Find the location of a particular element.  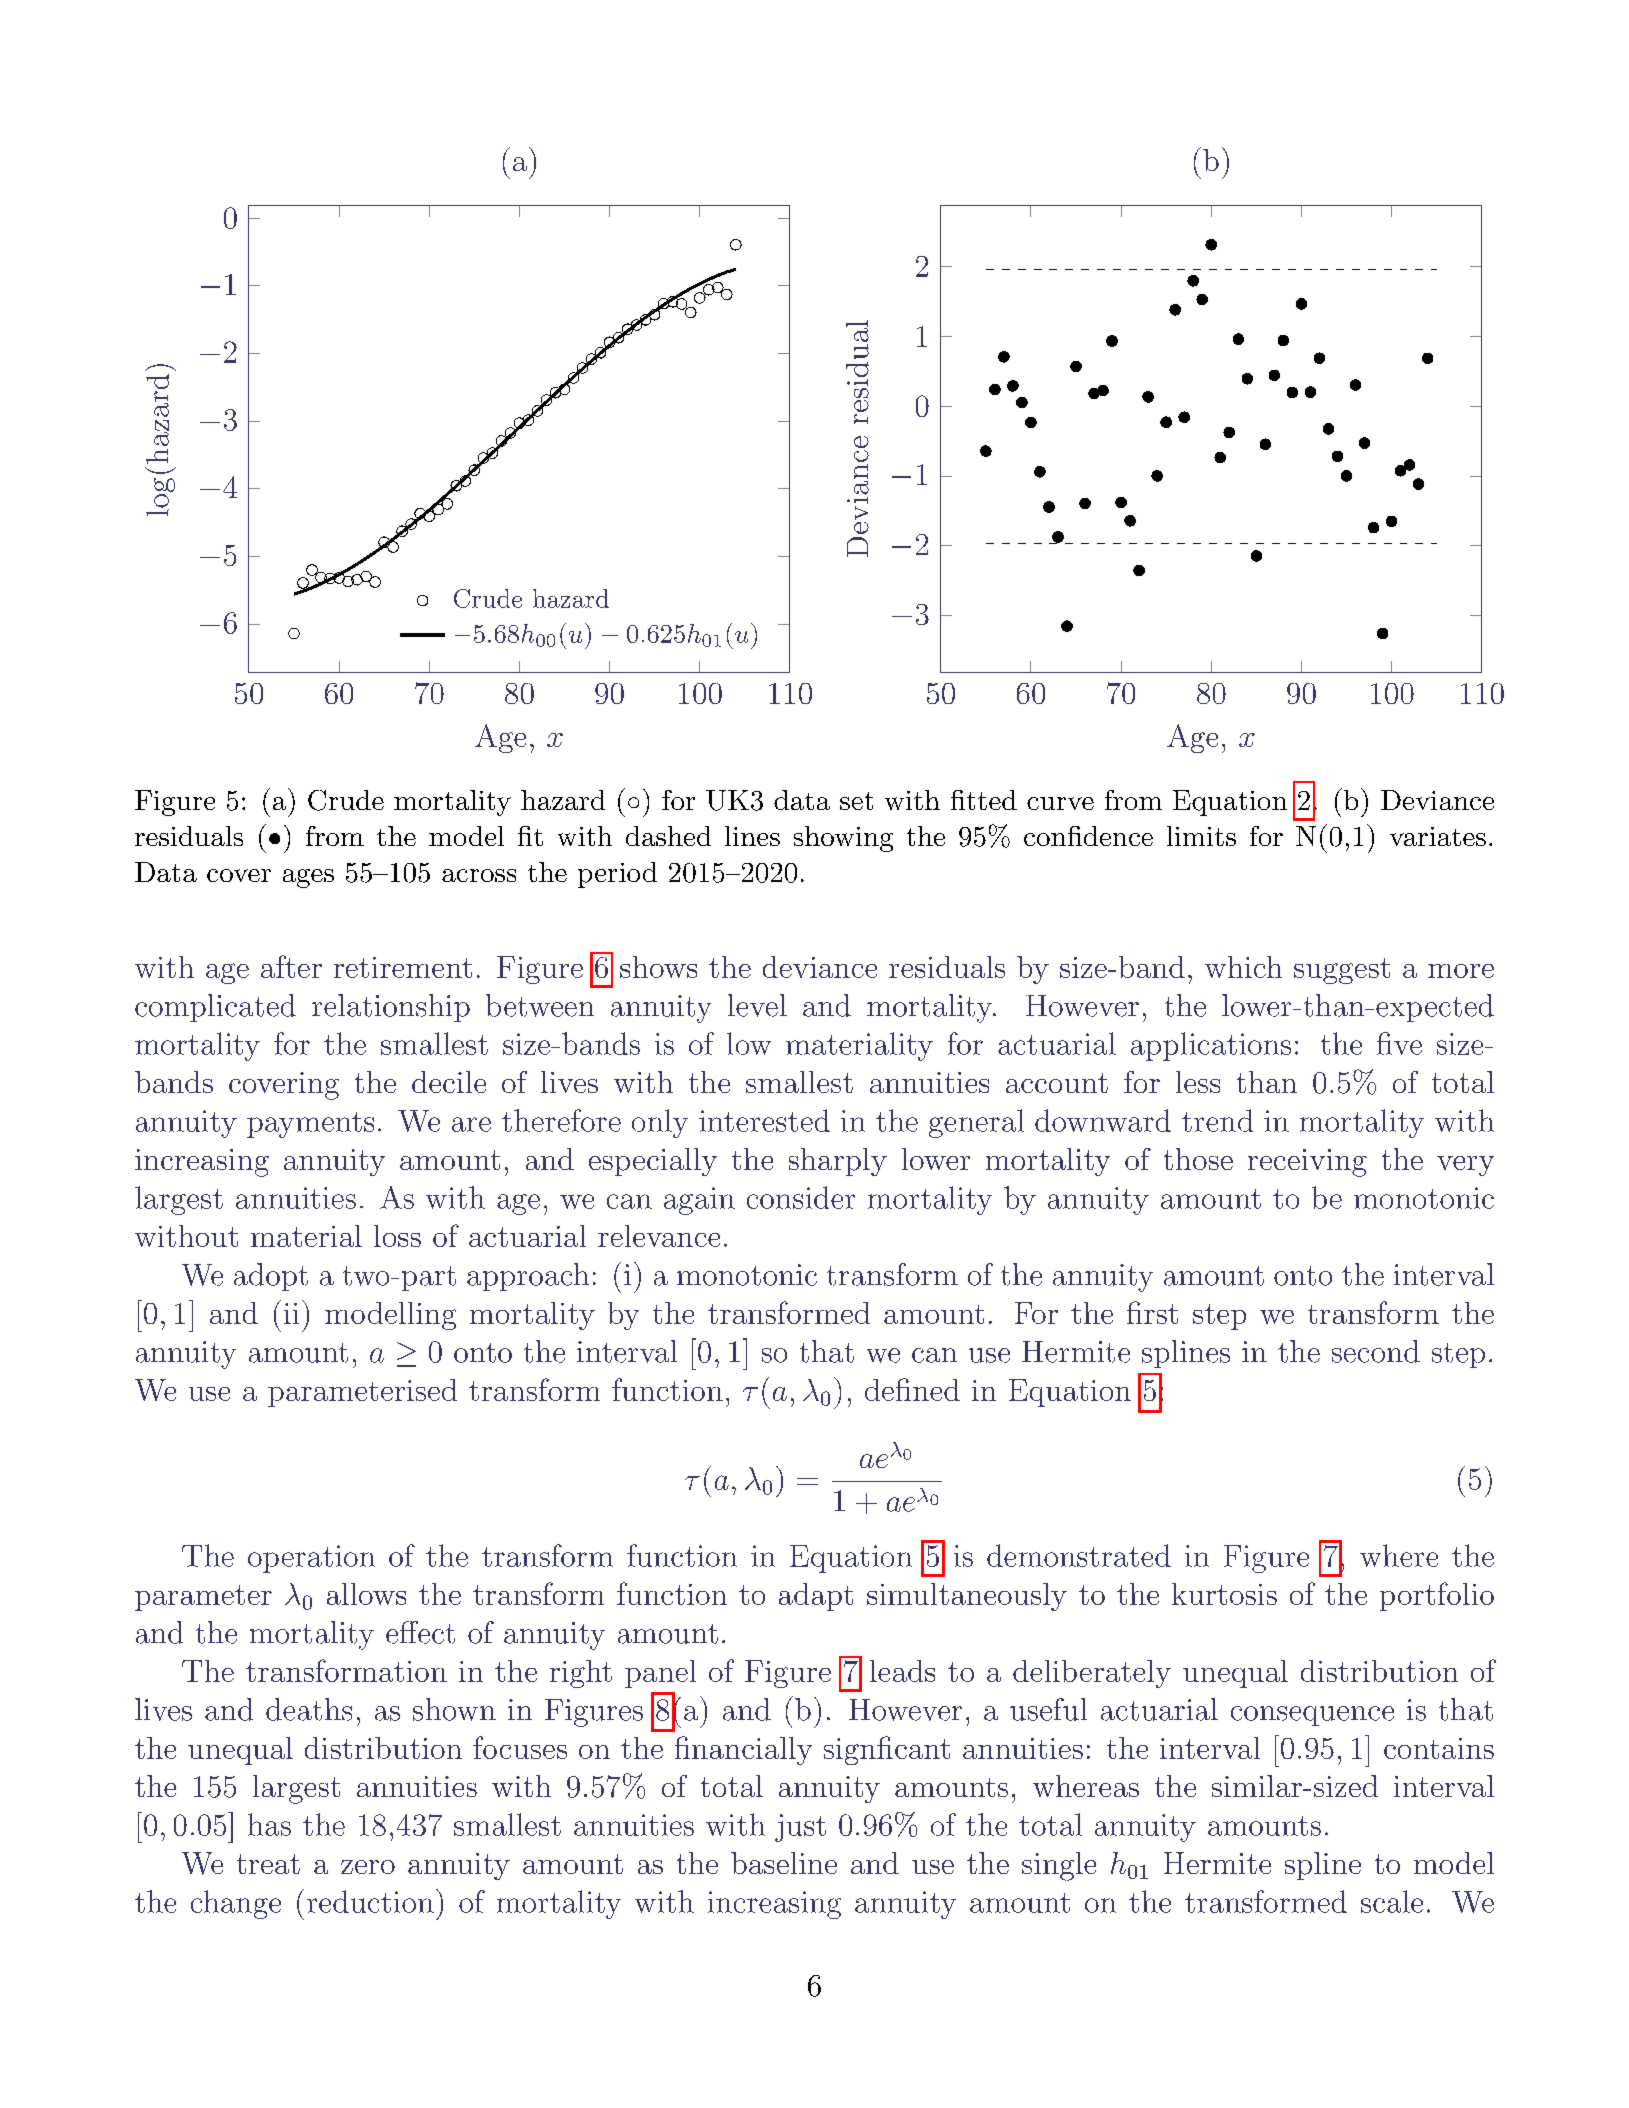

kurtosis is located at coordinates (1224, 1594).
